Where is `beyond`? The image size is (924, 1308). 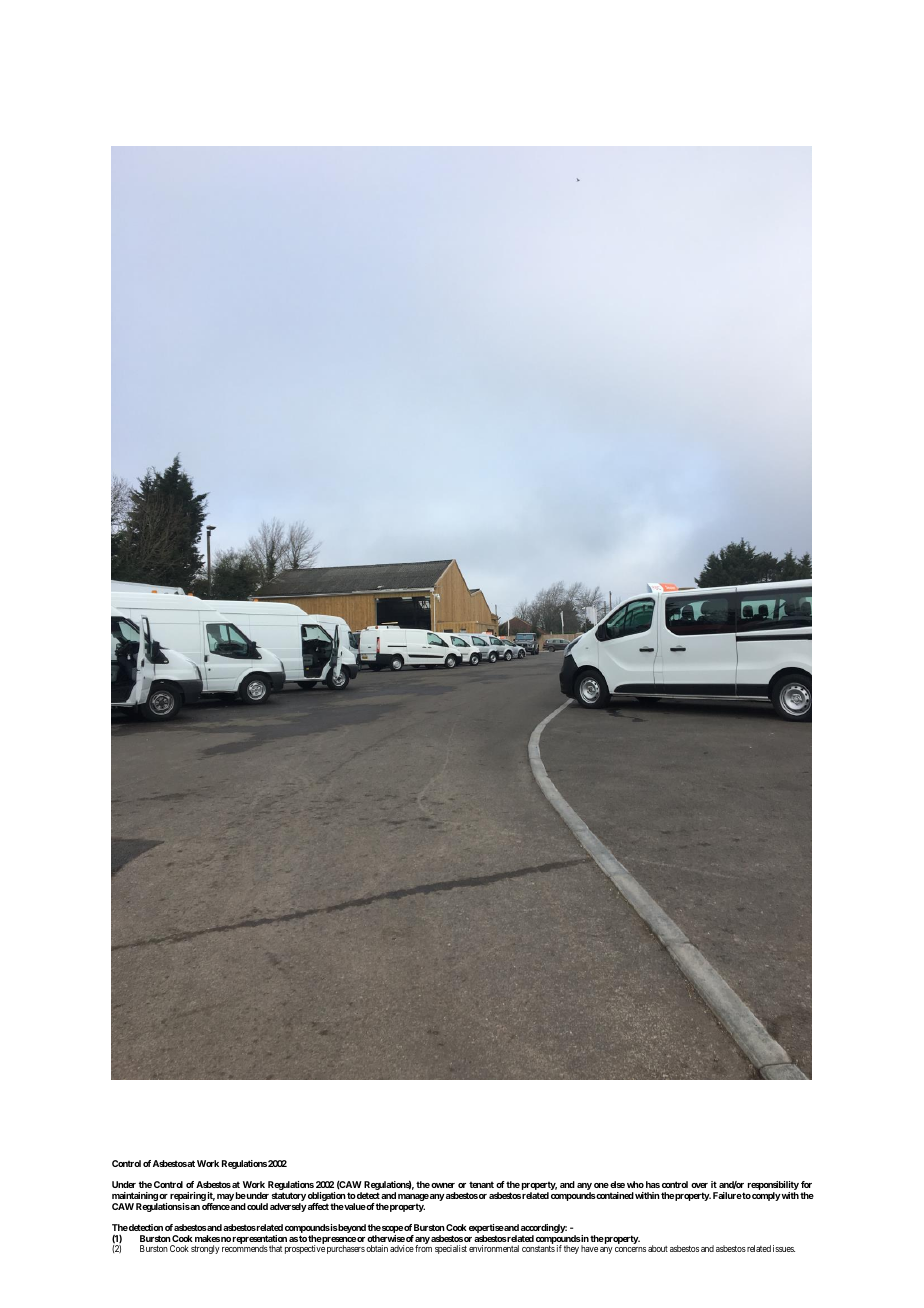 beyond is located at coordinates (351, 1228).
